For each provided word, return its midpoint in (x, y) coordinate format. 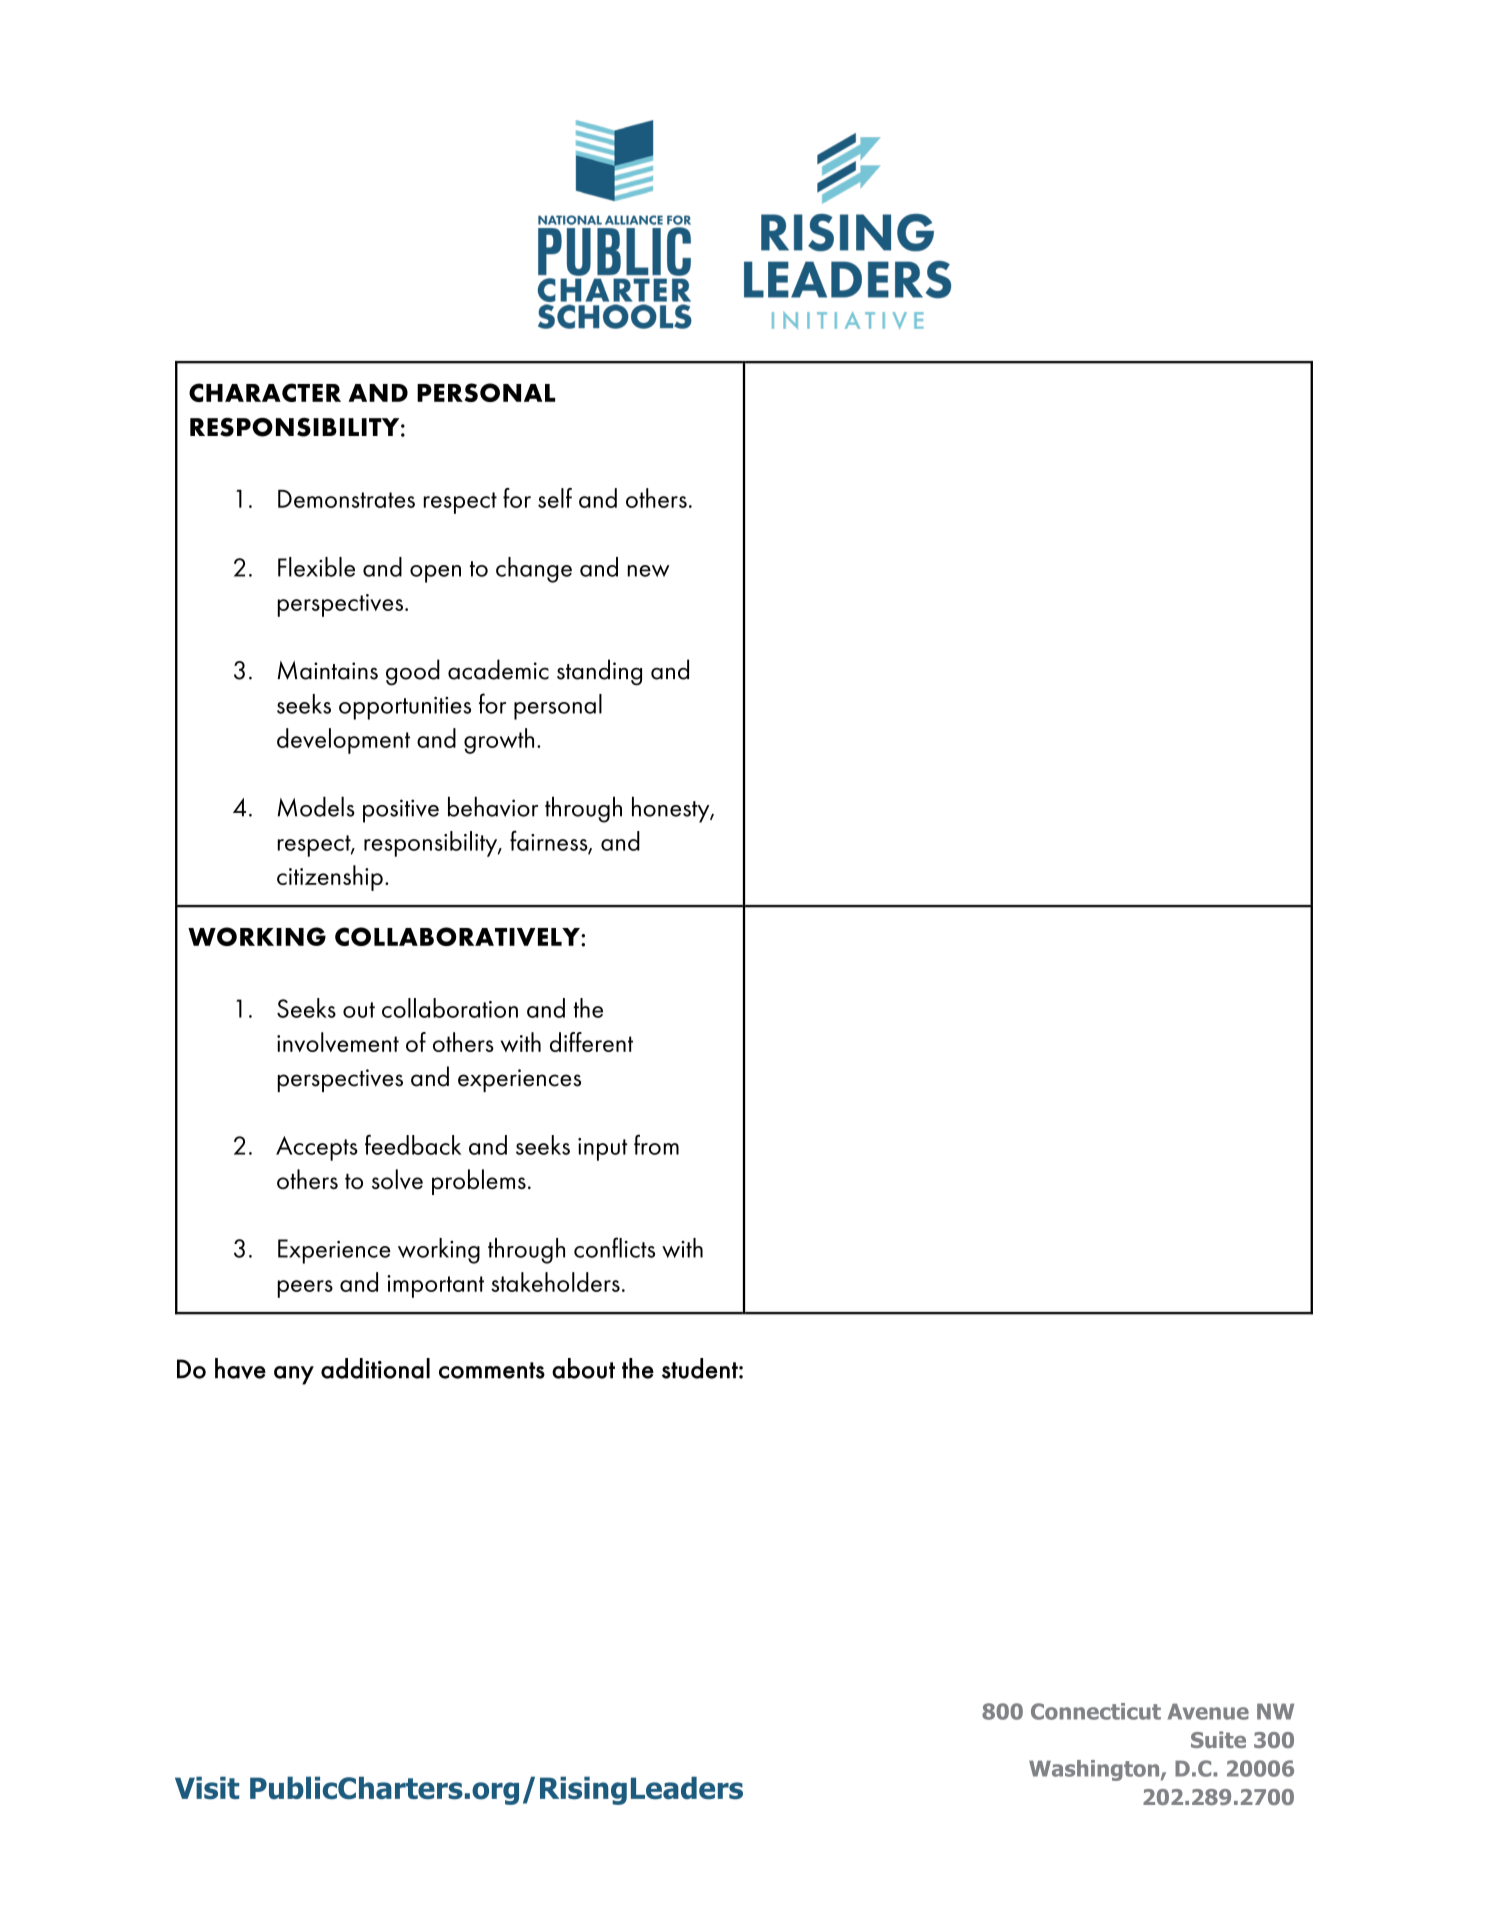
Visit (207, 1788)
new (649, 571)
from (656, 1144)
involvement (338, 1042)
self (555, 498)
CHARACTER (265, 392)
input (603, 1149)
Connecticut (1096, 1711)
